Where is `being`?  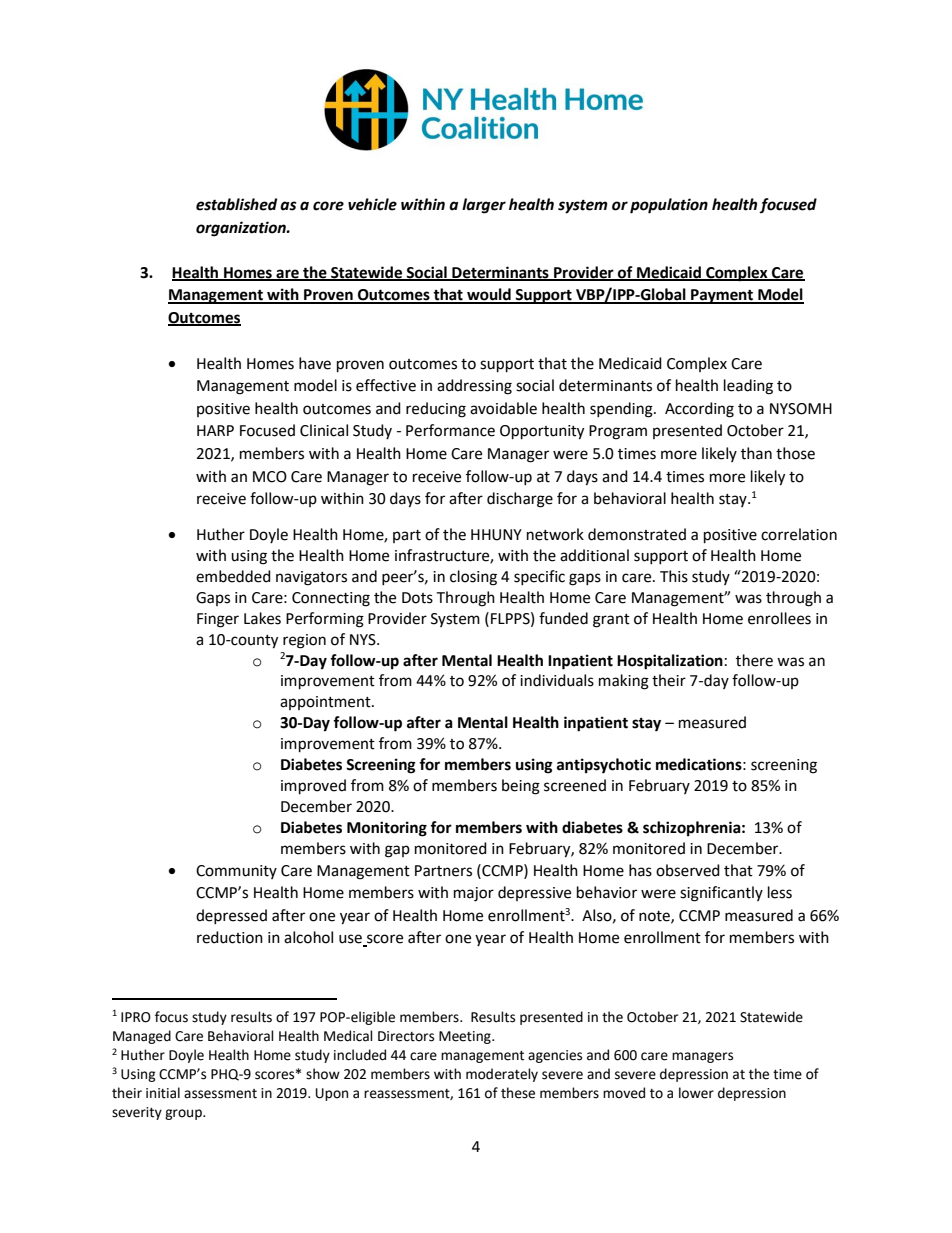 being is located at coordinates (521, 787).
